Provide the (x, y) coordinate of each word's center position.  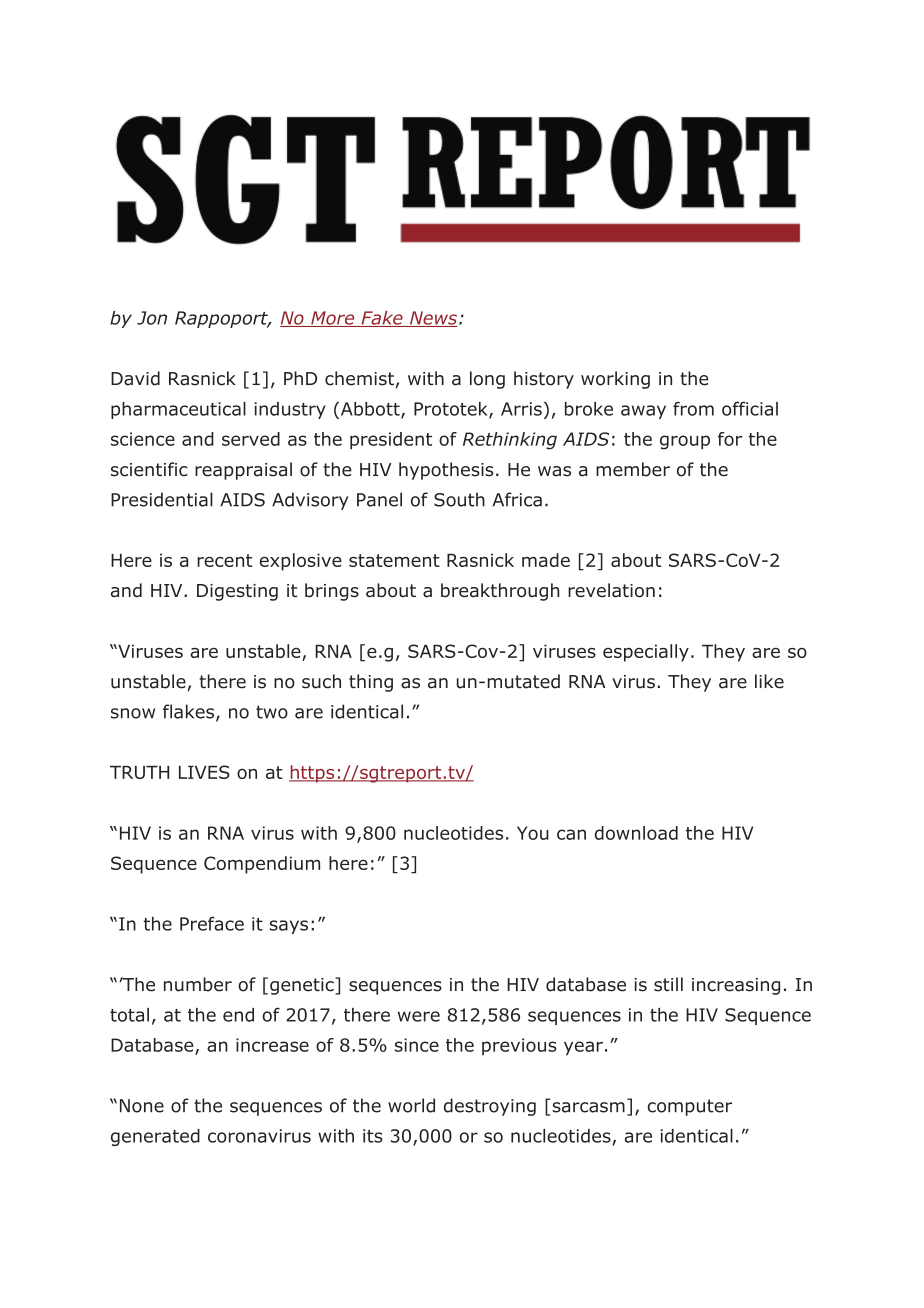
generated (155, 1137)
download (636, 833)
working (615, 380)
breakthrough (500, 592)
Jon (152, 318)
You (533, 833)
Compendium (262, 865)
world (411, 1105)
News (433, 319)
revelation (611, 590)
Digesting (237, 592)
